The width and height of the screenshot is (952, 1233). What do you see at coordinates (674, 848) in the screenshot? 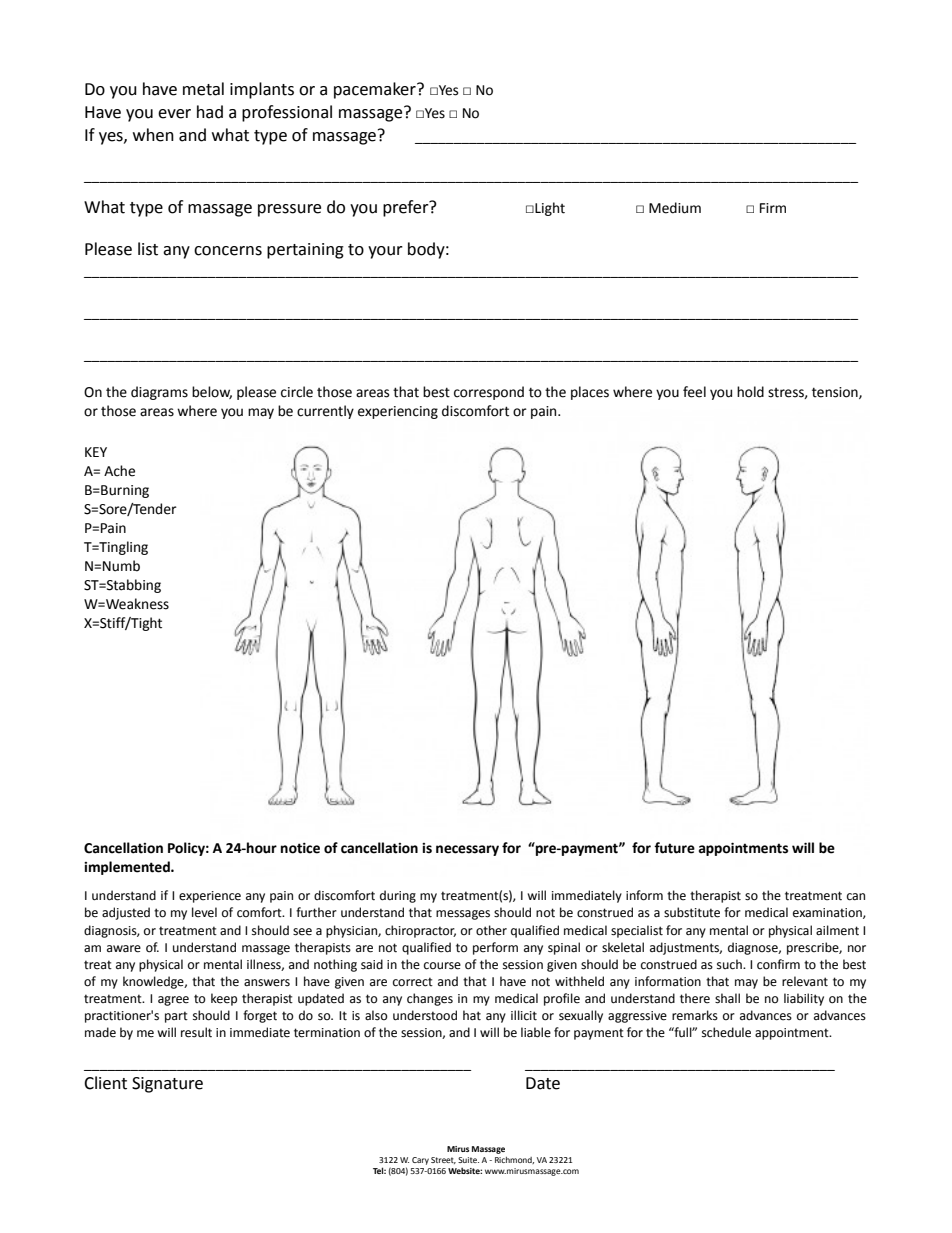
I see `future` at bounding box center [674, 848].
